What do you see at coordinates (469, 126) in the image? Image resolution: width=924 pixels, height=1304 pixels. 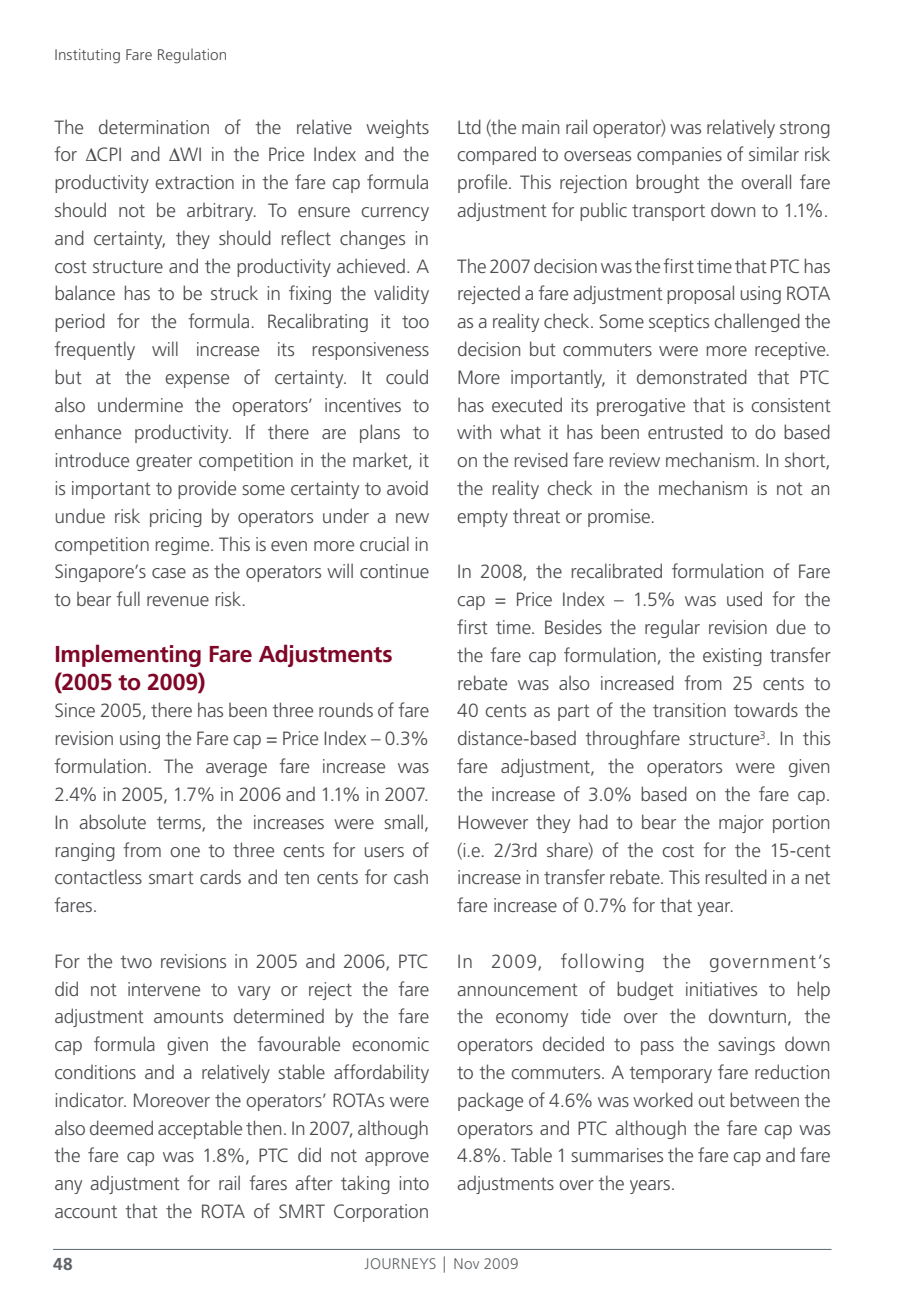 I see `Ltd` at bounding box center [469, 126].
